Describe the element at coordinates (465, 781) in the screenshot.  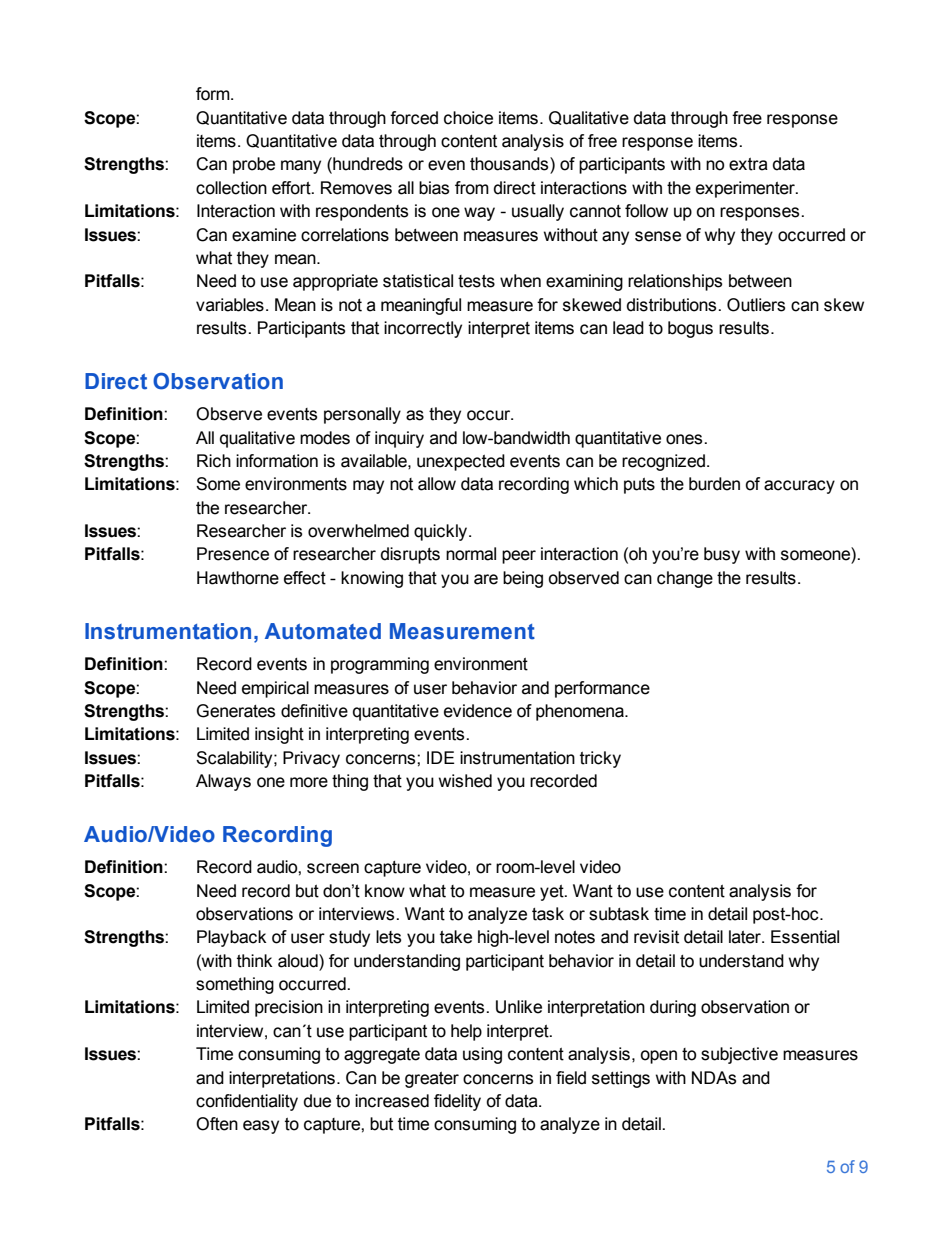
I see `wished` at that location.
